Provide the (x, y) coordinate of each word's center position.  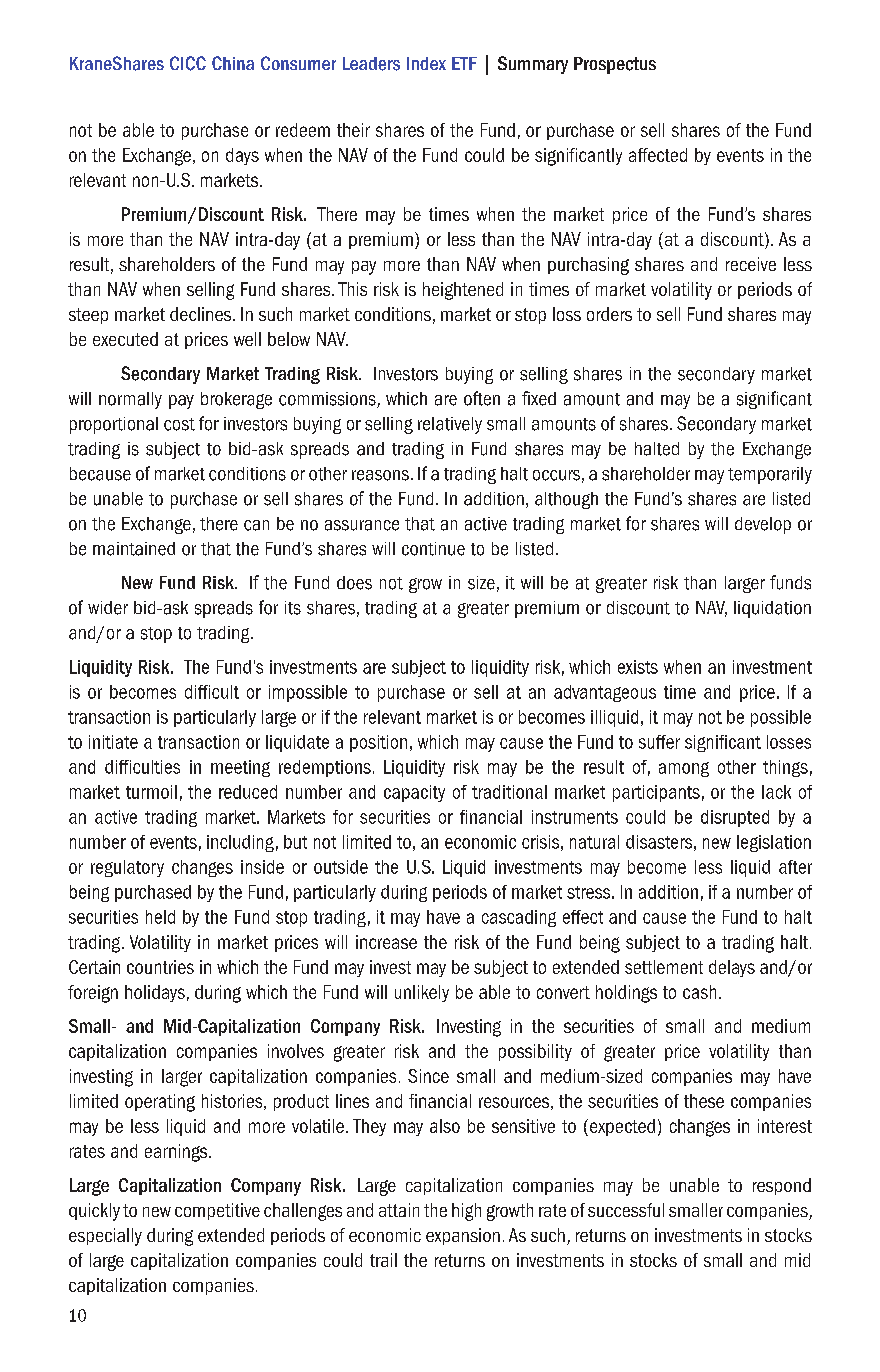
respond (782, 1186)
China (233, 63)
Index (426, 63)
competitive (217, 1211)
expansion (463, 1236)
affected (658, 155)
